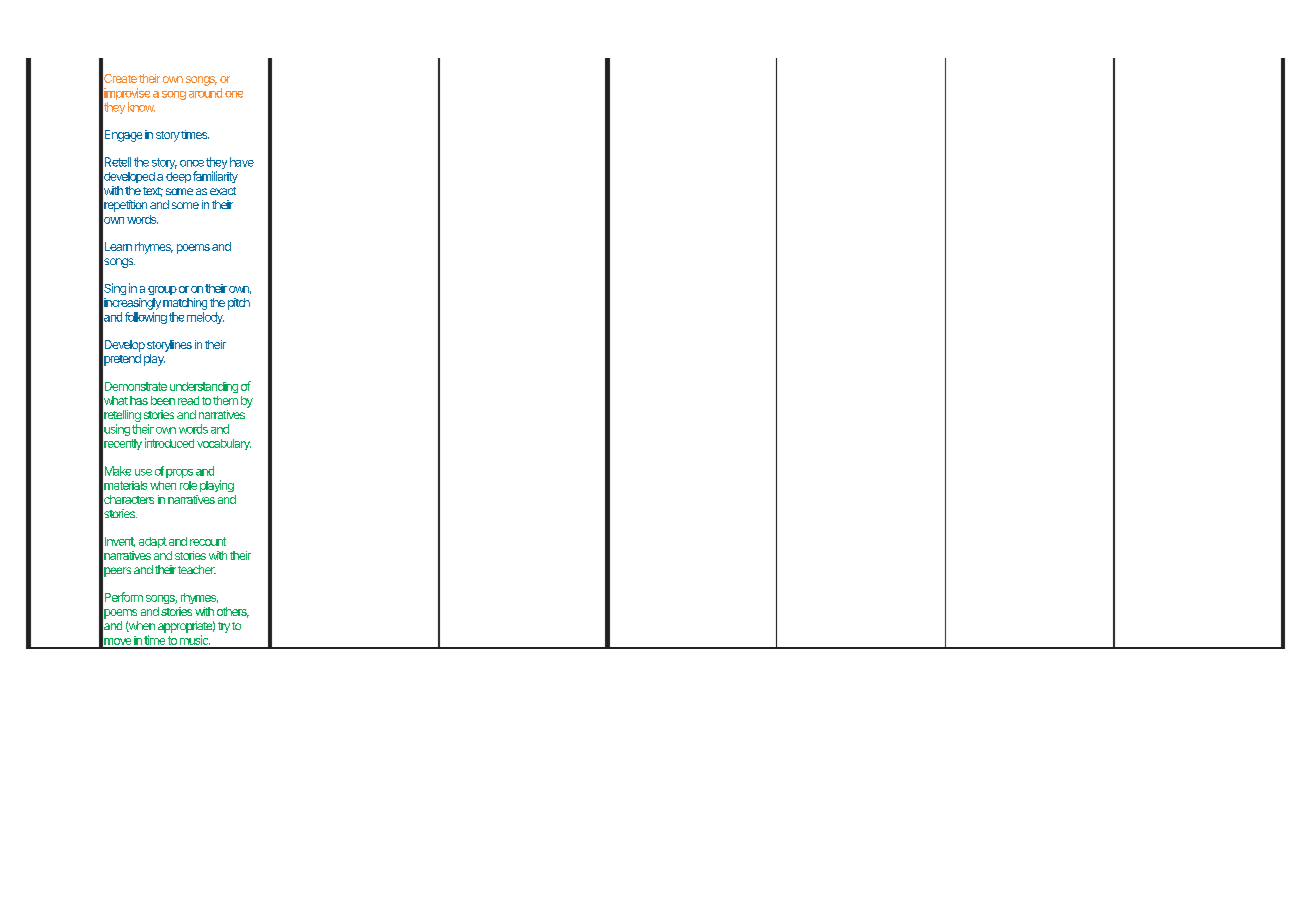 The height and width of the screenshot is (924, 1307). I want to click on know, so click(141, 107).
